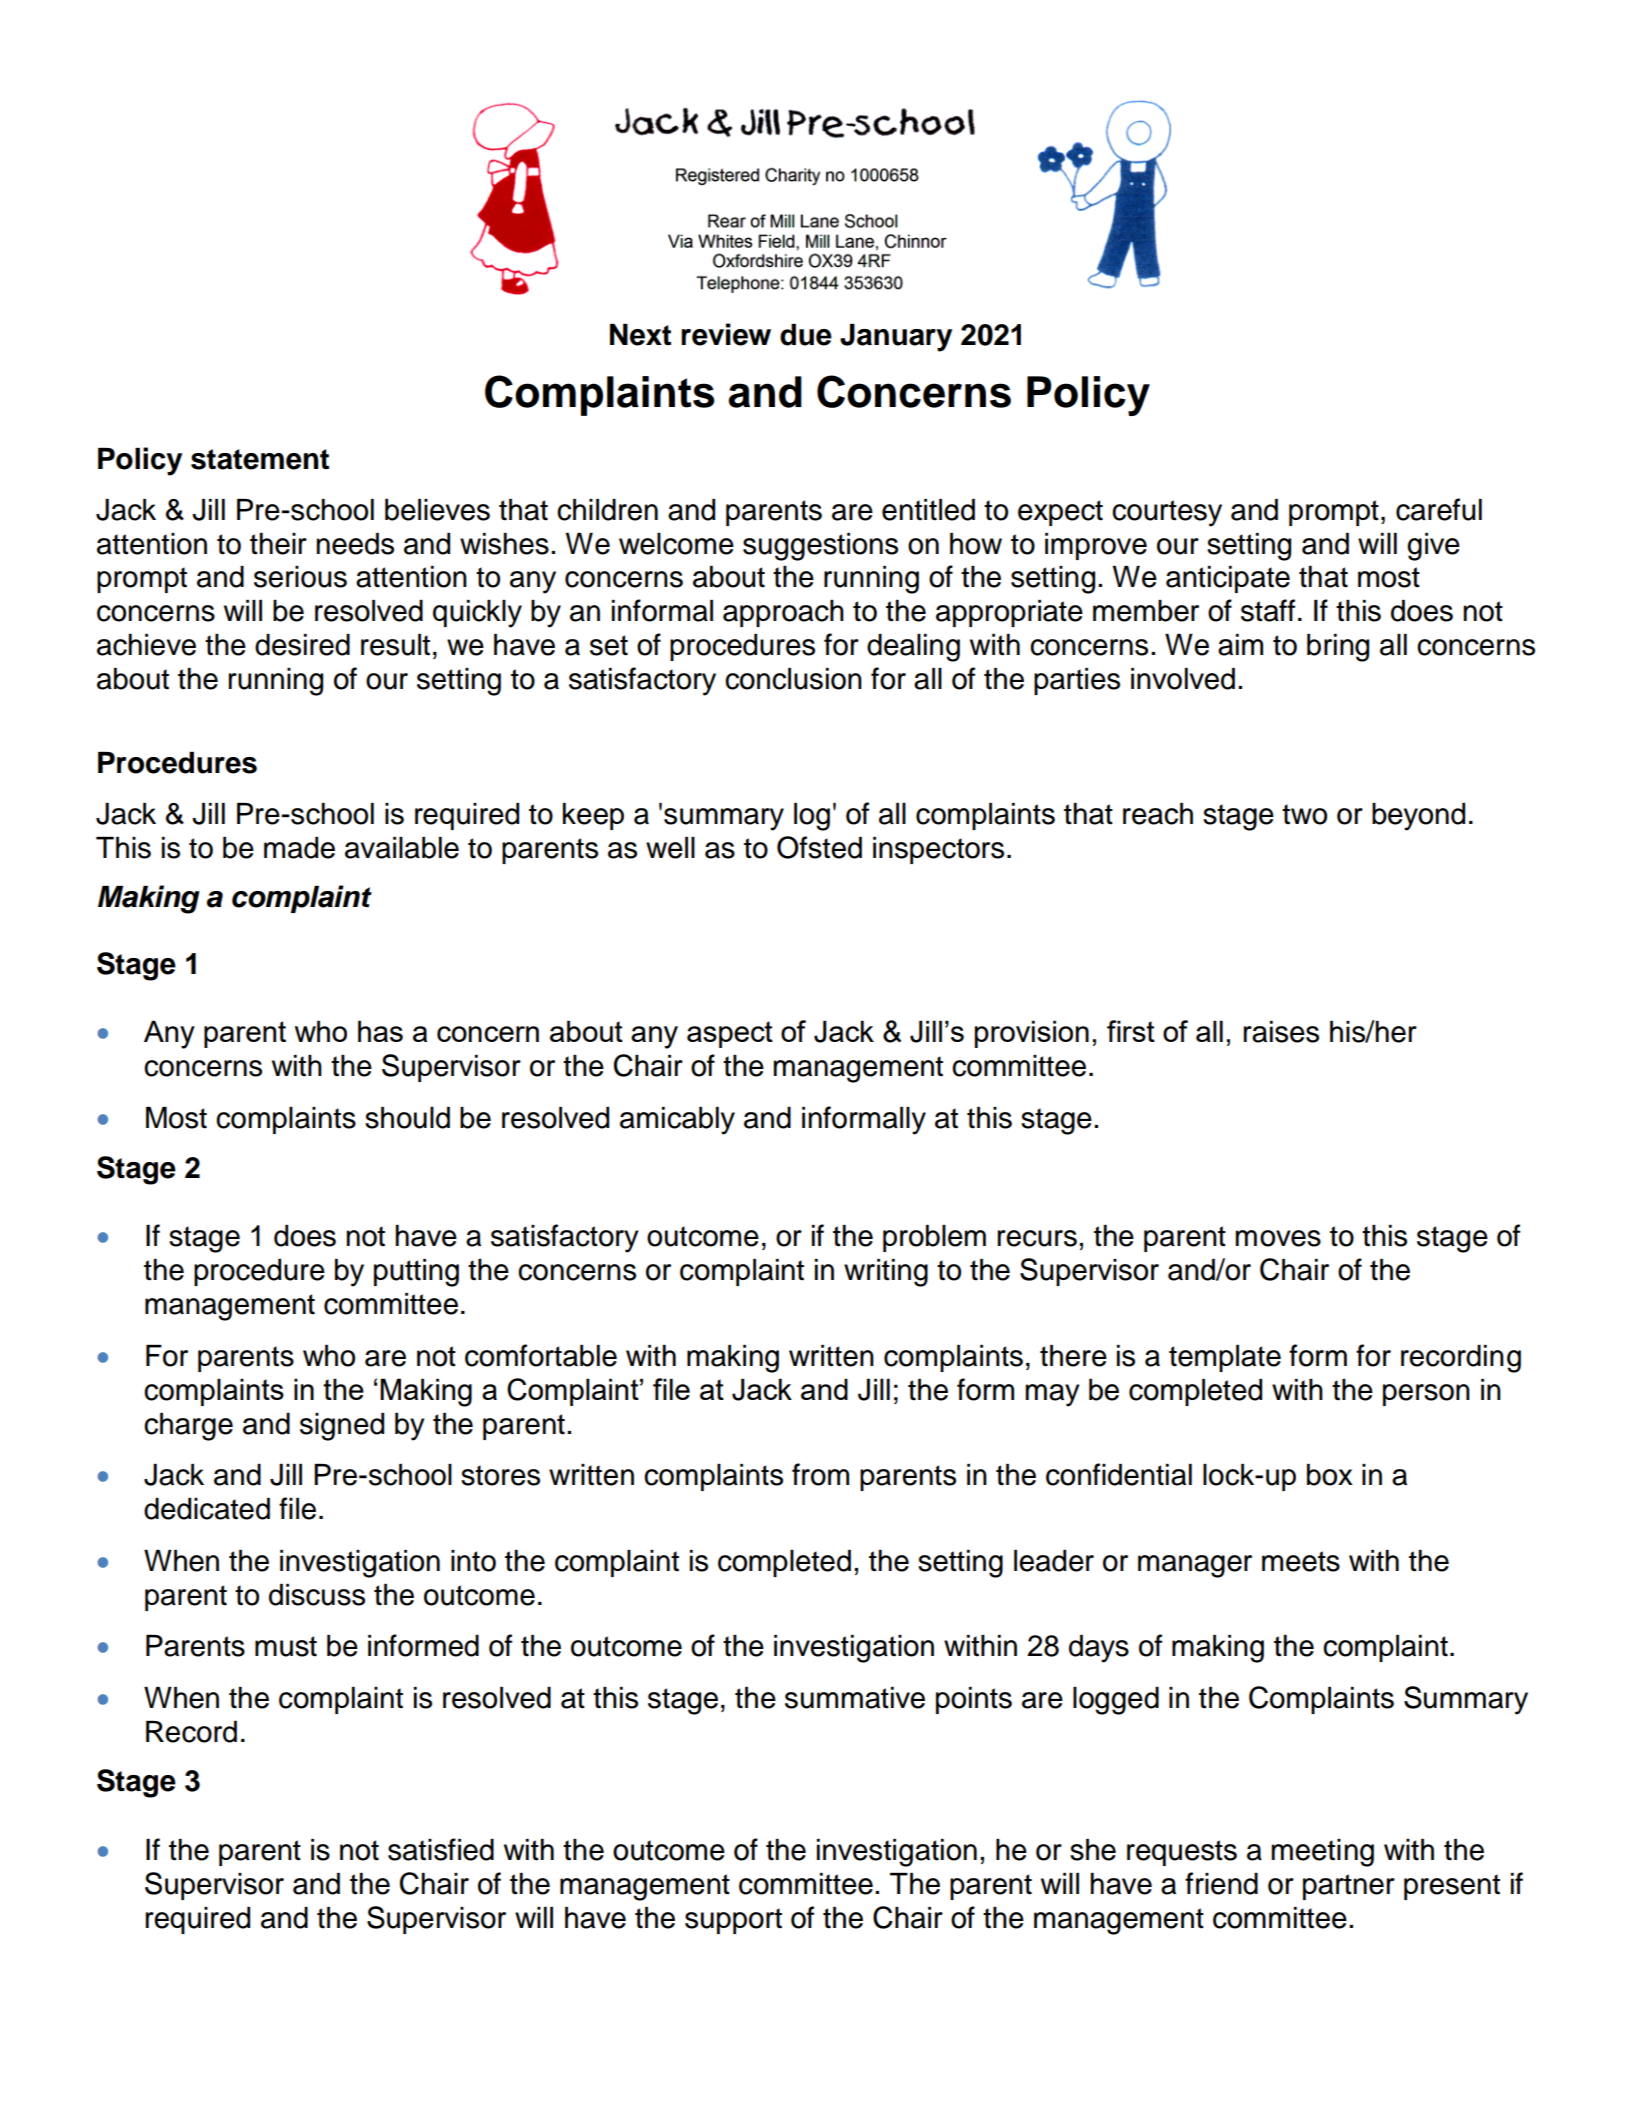 Image resolution: width=1634 pixels, height=2114 pixels. What do you see at coordinates (806, 335) in the page?
I see `due` at bounding box center [806, 335].
